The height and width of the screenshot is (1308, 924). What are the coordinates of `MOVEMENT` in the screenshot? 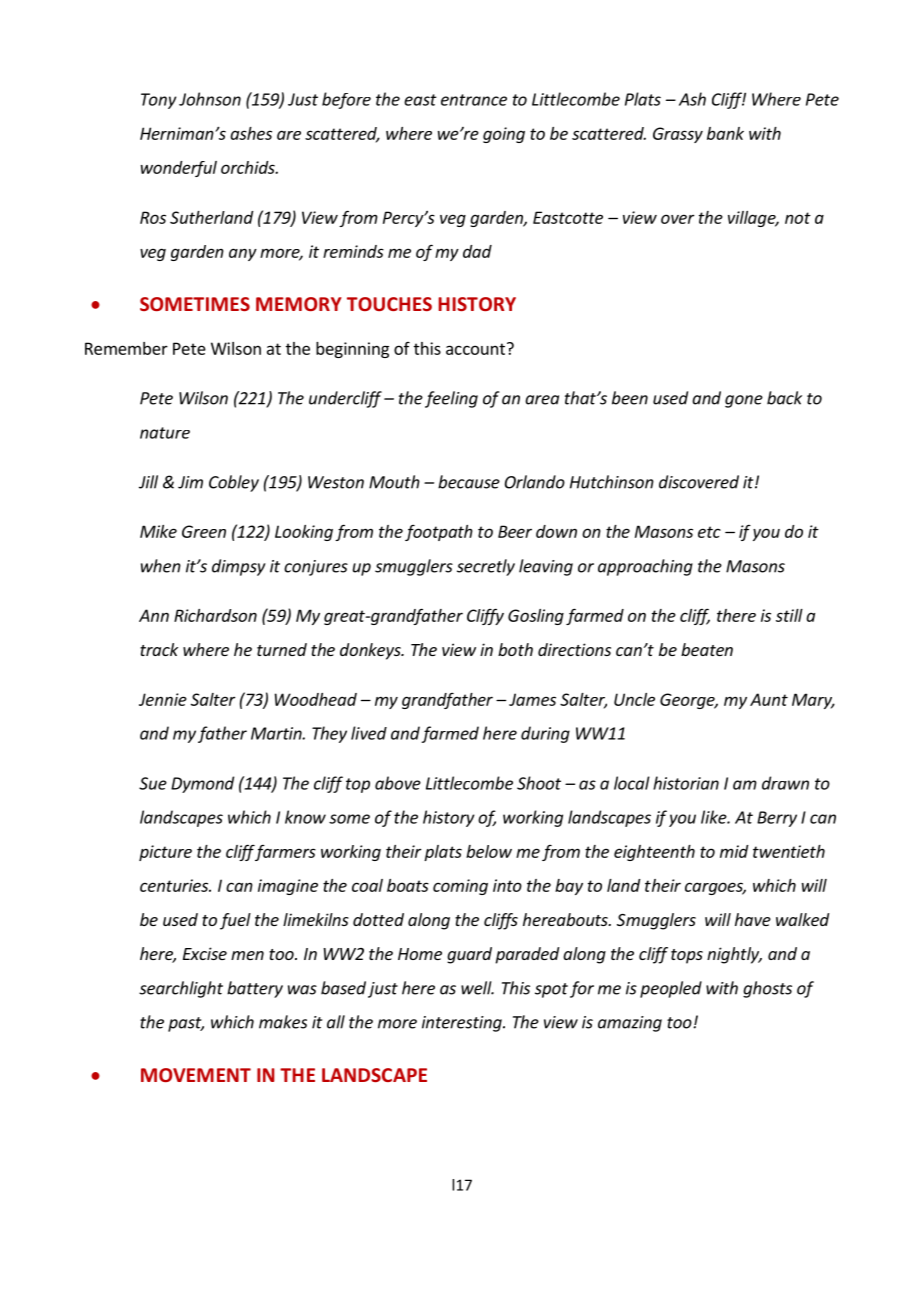 It's located at (196, 1075).
